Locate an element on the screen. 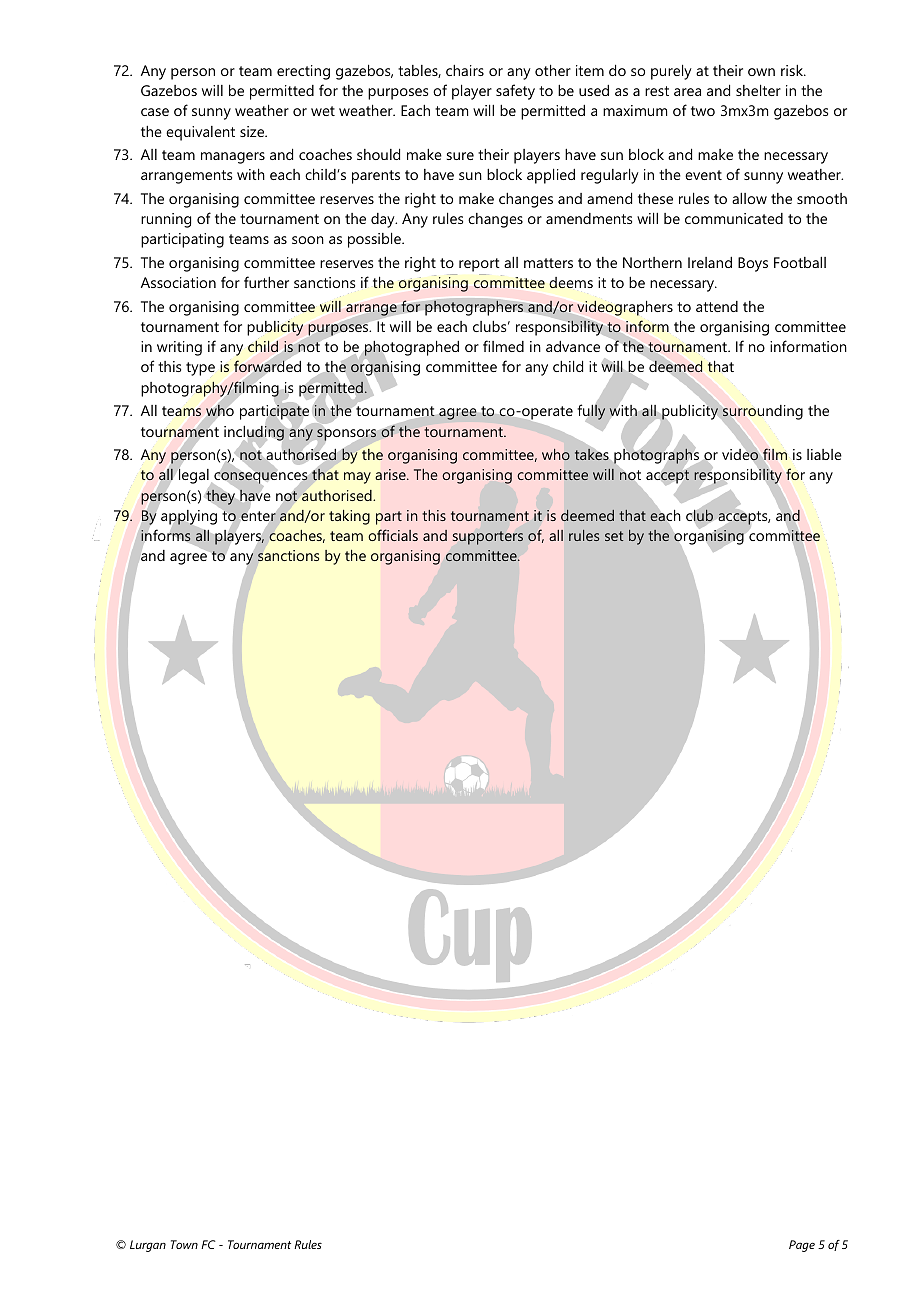  liable is located at coordinates (824, 454).
